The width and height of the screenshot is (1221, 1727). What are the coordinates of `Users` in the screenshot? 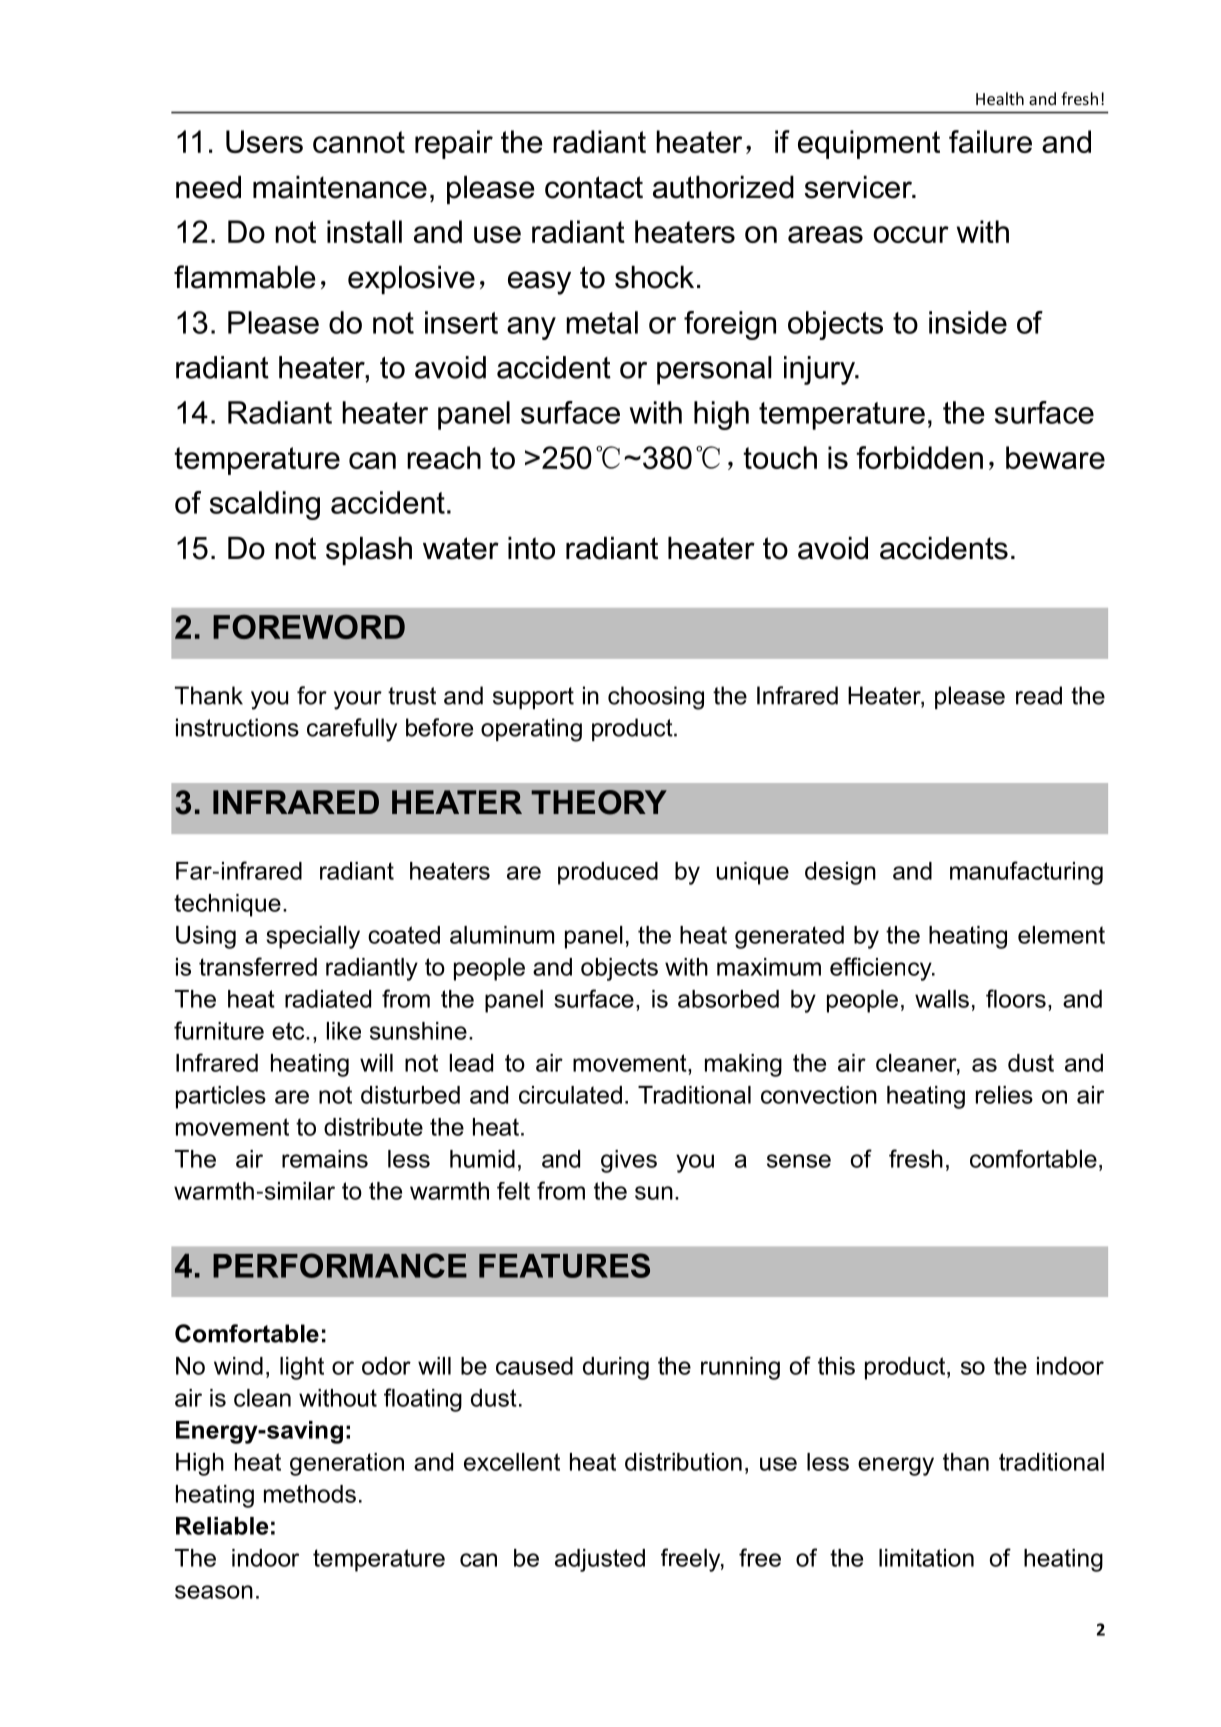 It's located at (264, 141).
